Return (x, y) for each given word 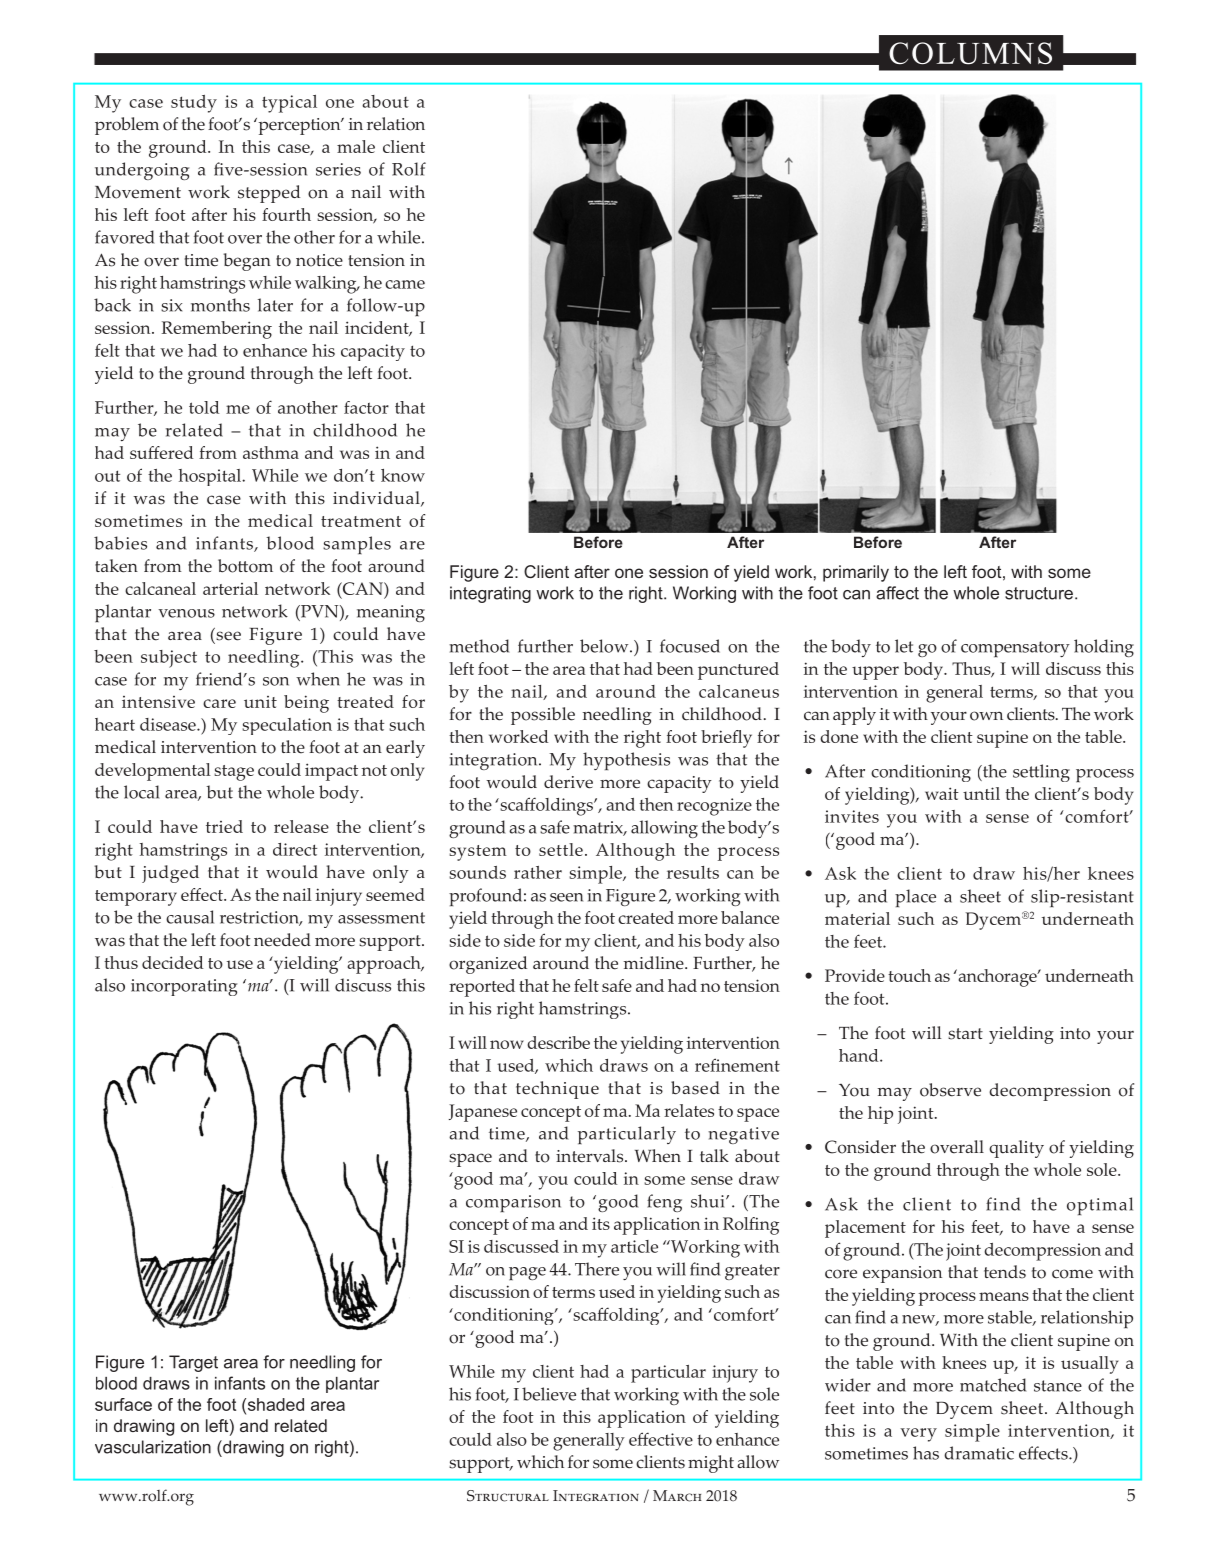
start (965, 1034)
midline (654, 963)
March (677, 1496)
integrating (490, 594)
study (194, 104)
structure (1039, 593)
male (356, 146)
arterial (230, 588)
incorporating (184, 987)
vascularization (153, 1447)
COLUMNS (970, 53)
